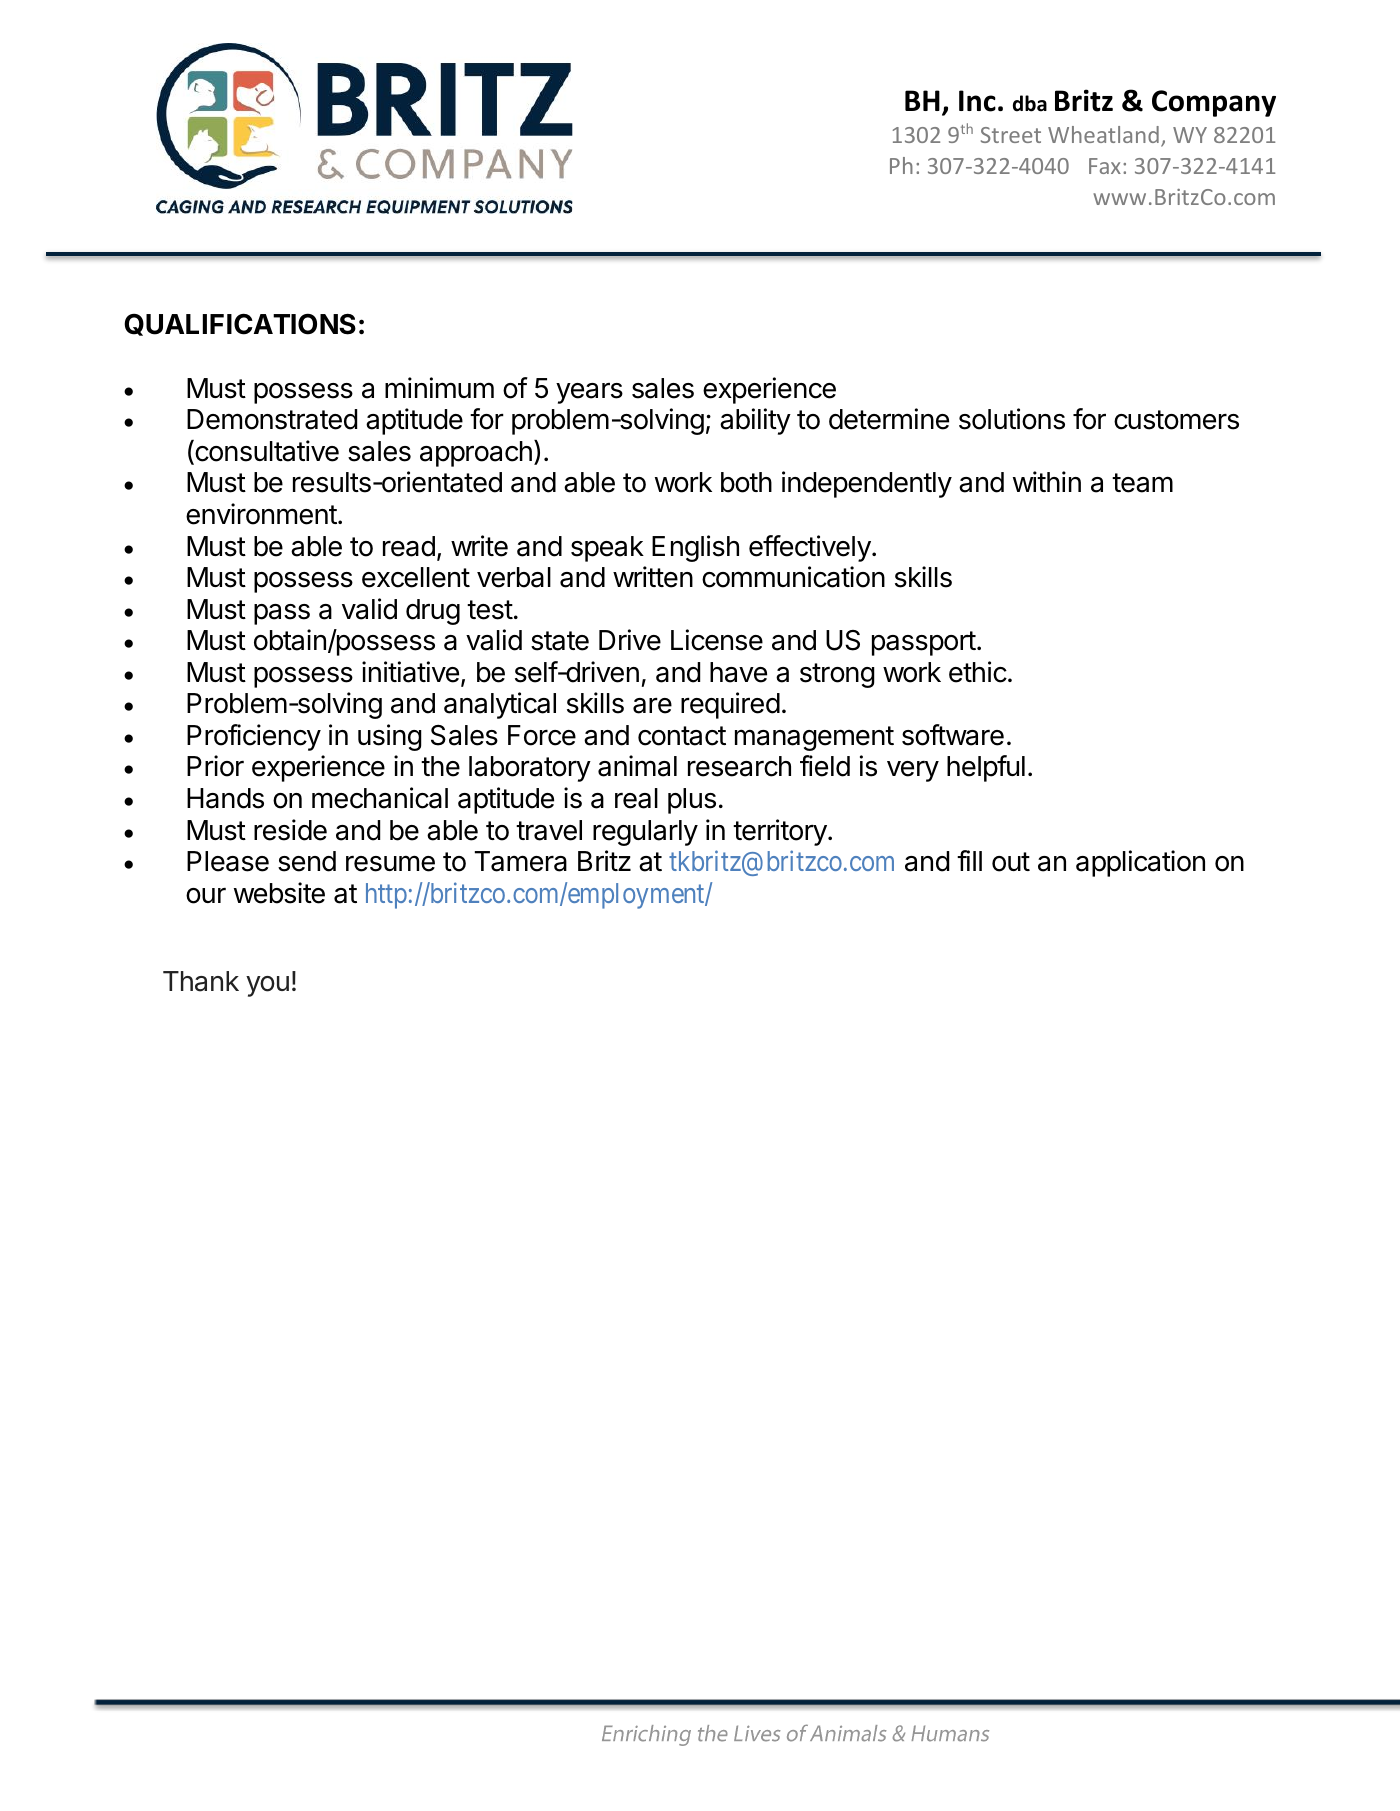 The image size is (1400, 1811). I want to click on Inc, so click(977, 101).
